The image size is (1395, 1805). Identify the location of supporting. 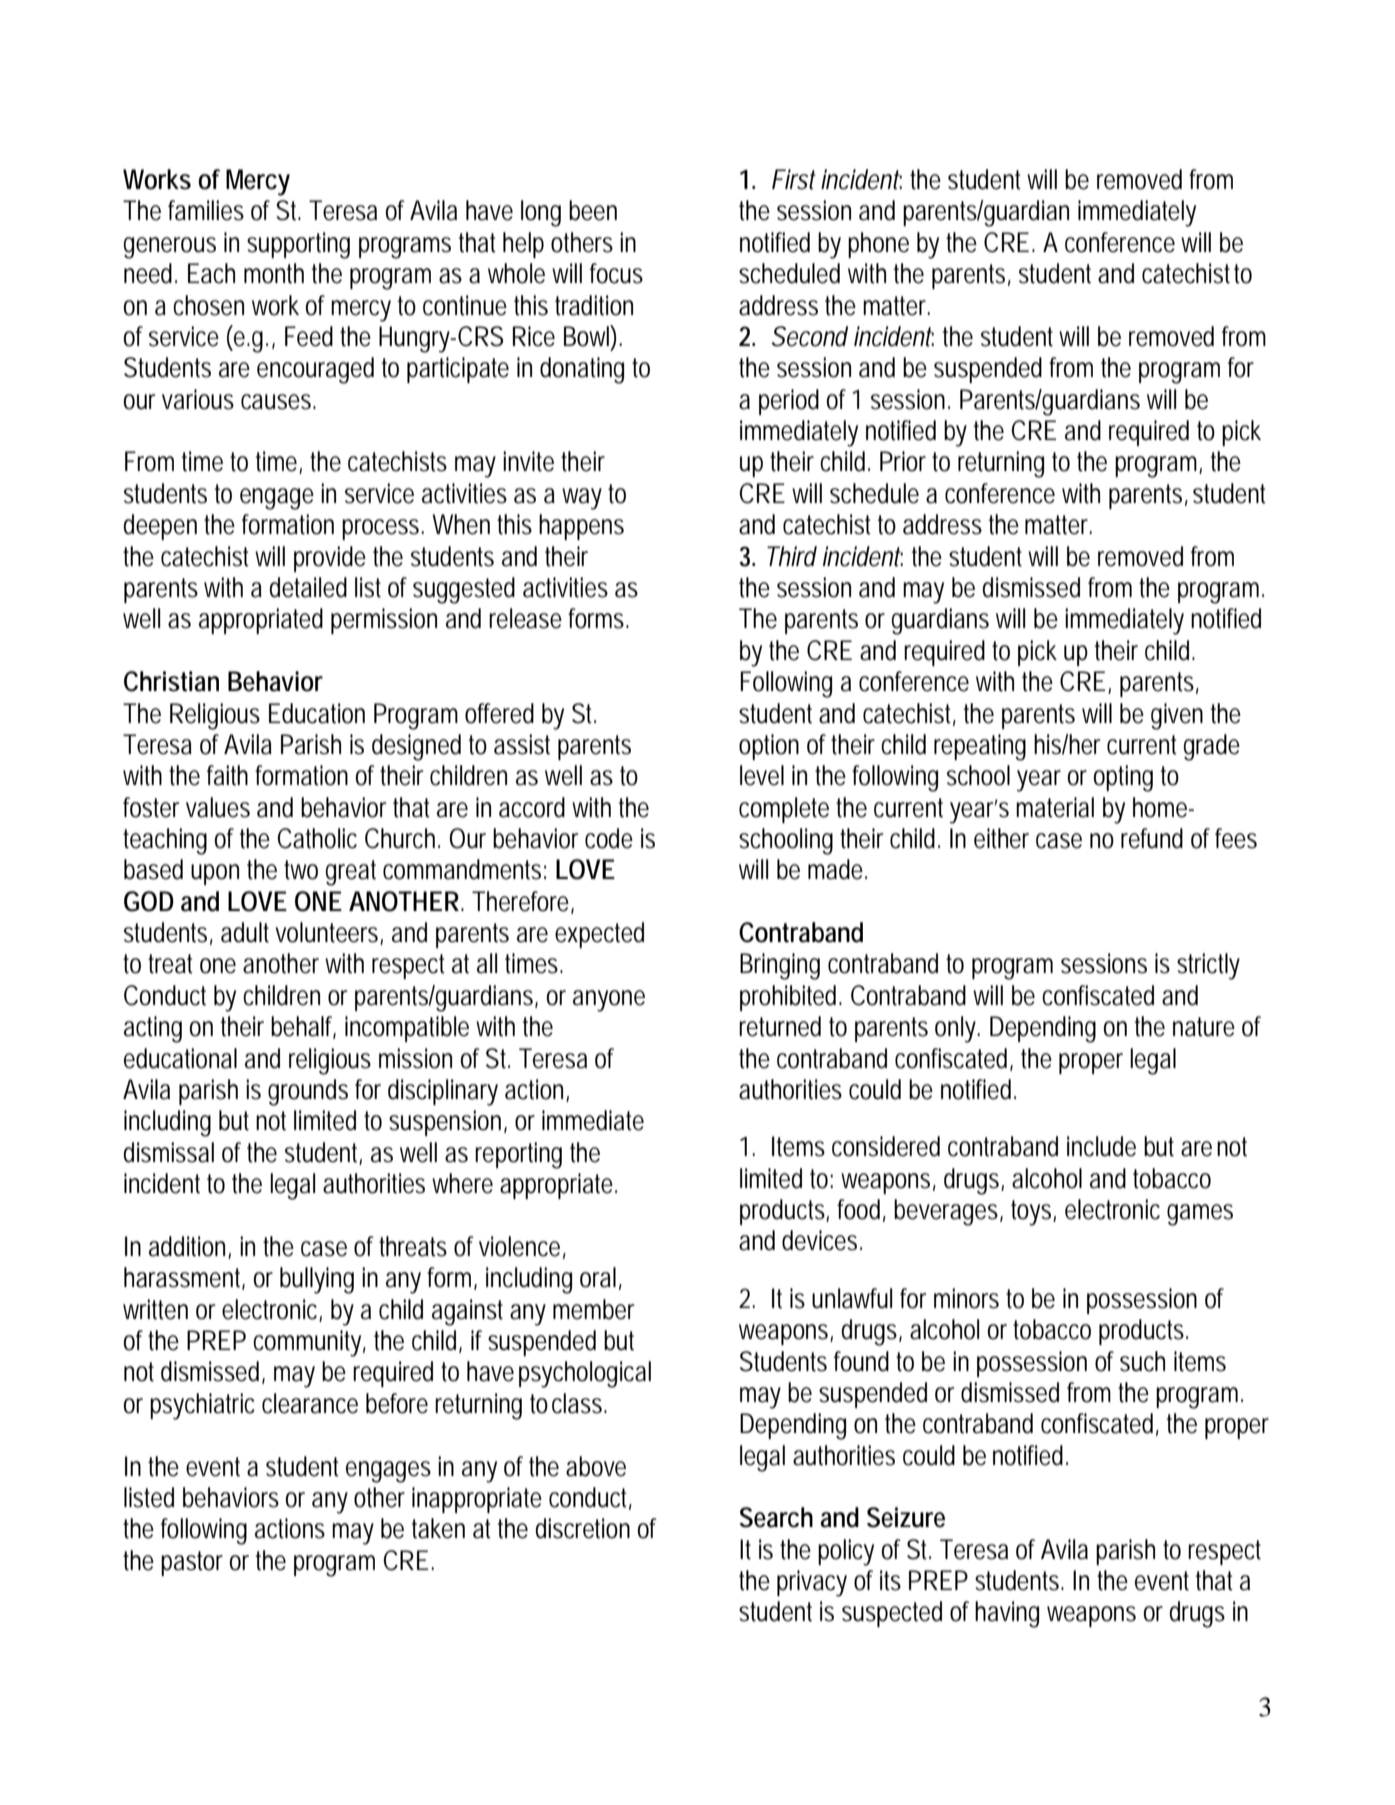
(298, 245).
